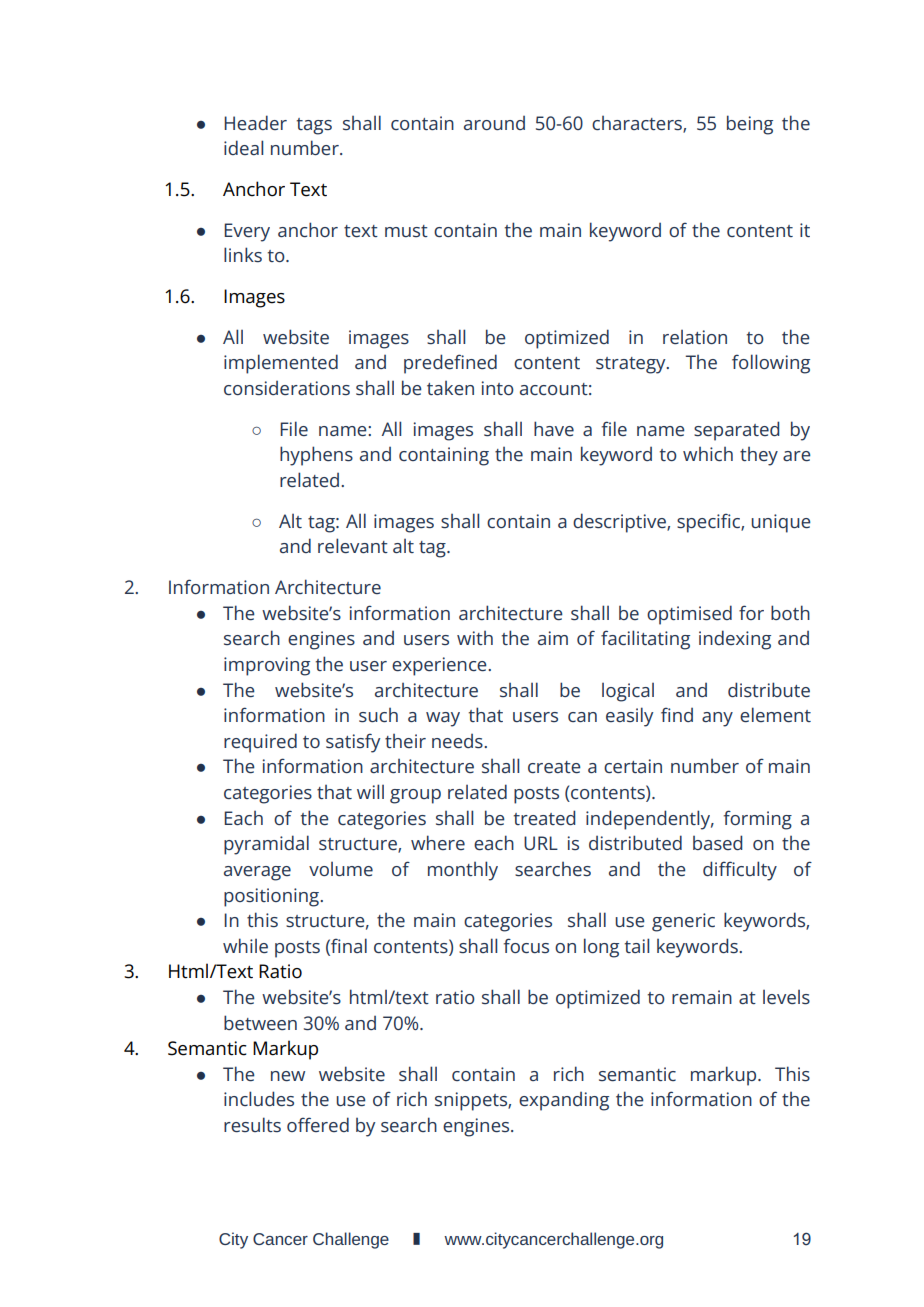  What do you see at coordinates (740, 871) in the screenshot?
I see `difficulty` at bounding box center [740, 871].
